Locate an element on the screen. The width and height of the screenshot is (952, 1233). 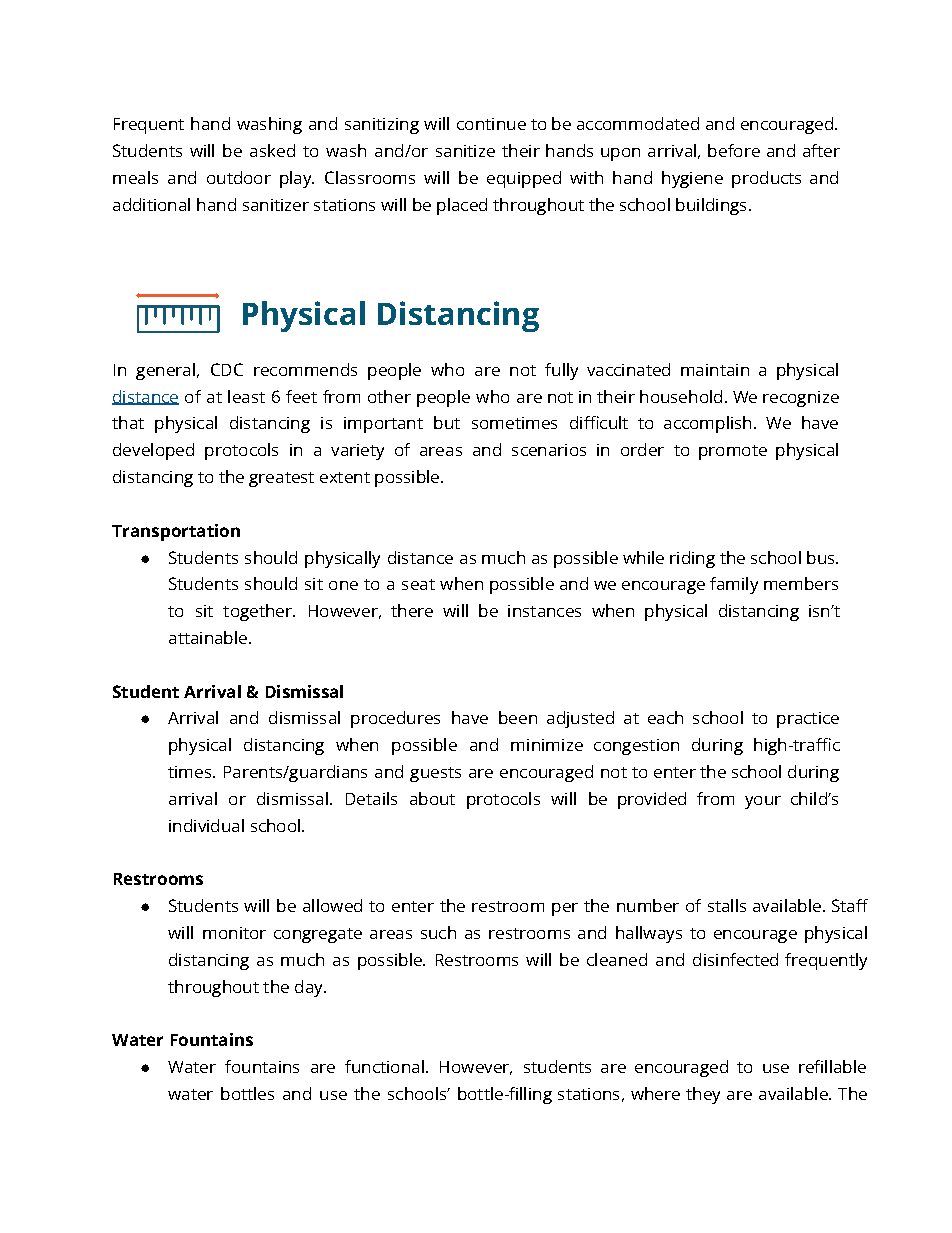
CDC is located at coordinates (227, 369).
